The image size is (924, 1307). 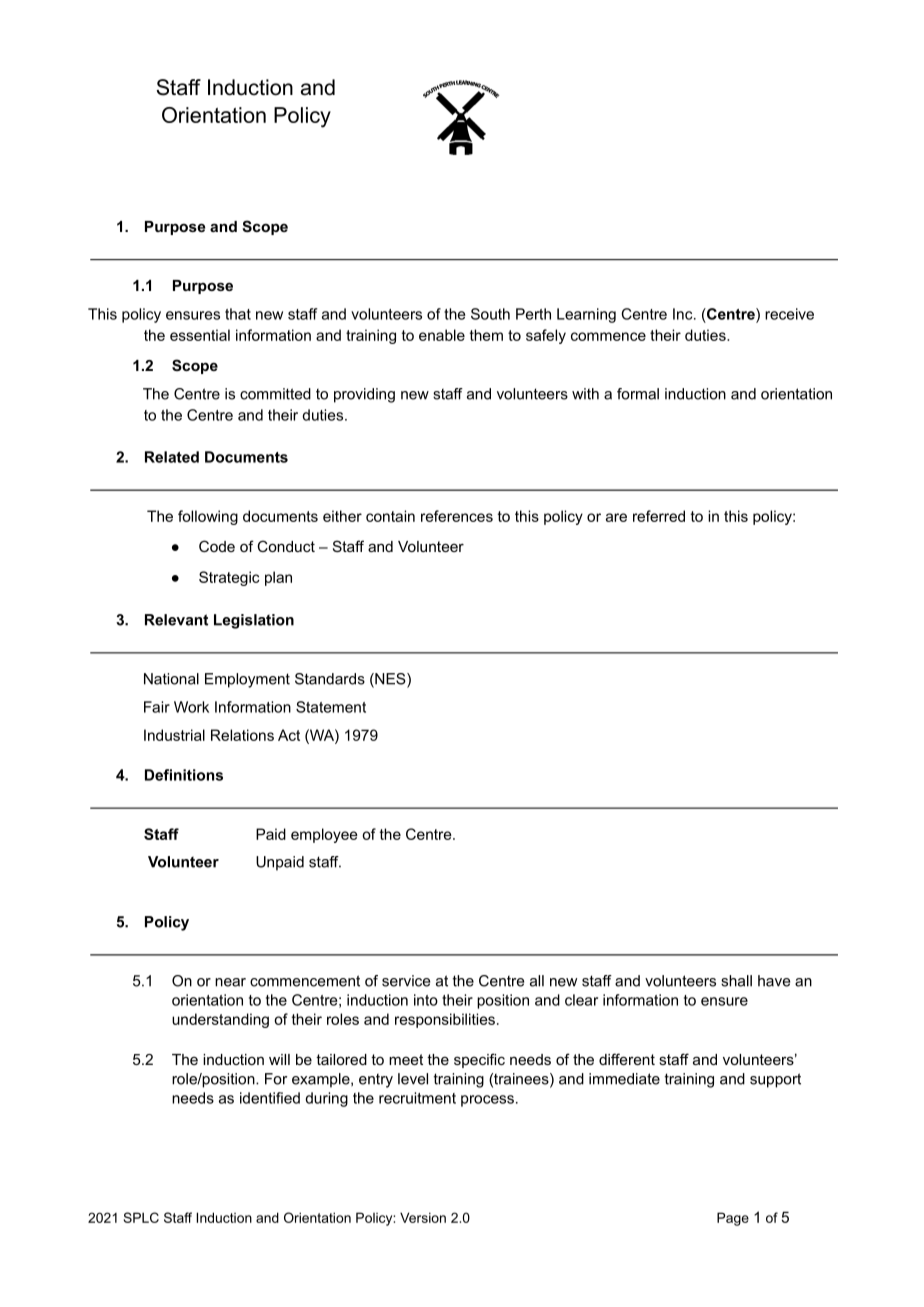 I want to click on Version, so click(x=423, y=1217).
